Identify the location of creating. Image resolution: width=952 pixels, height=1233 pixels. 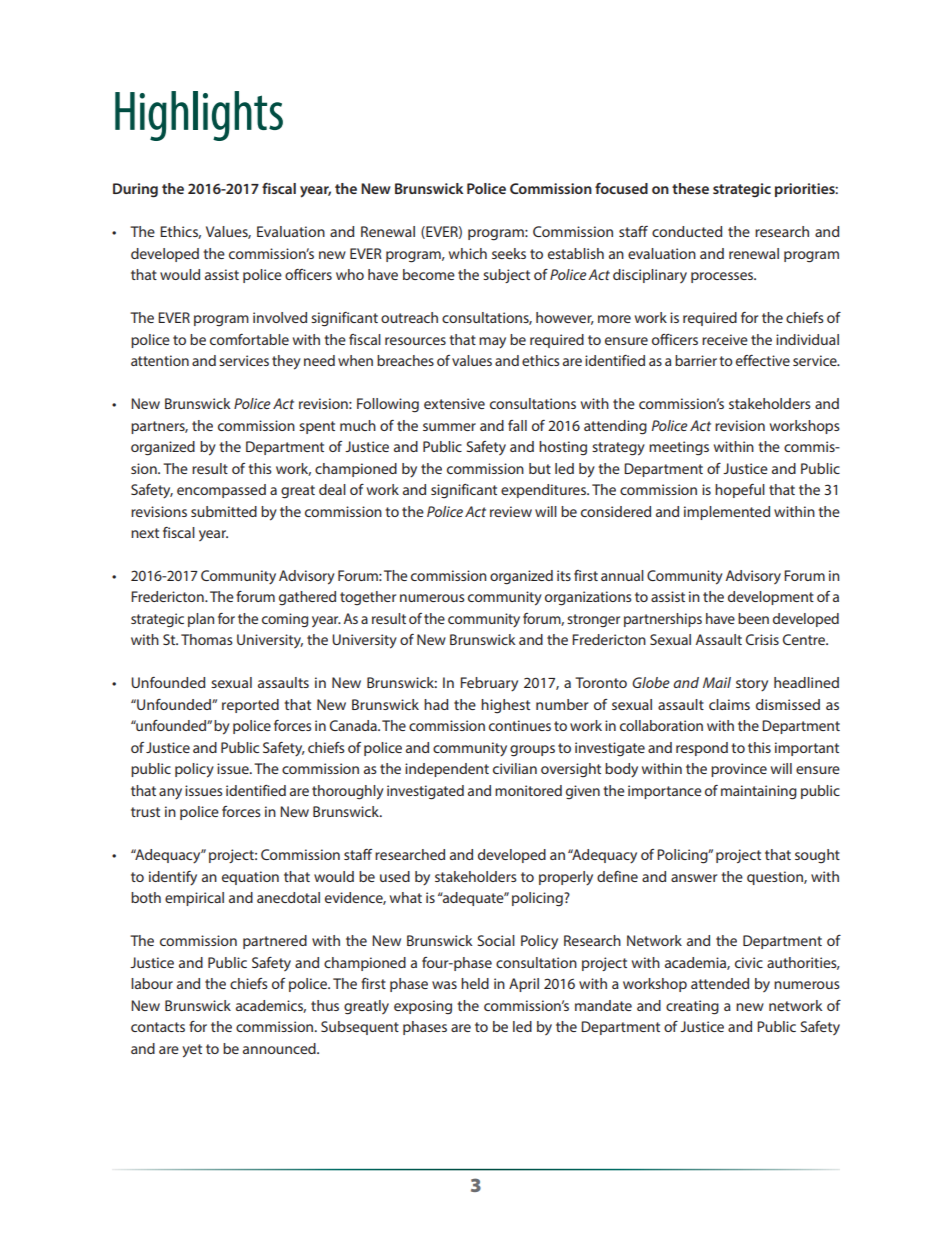
(692, 1007).
